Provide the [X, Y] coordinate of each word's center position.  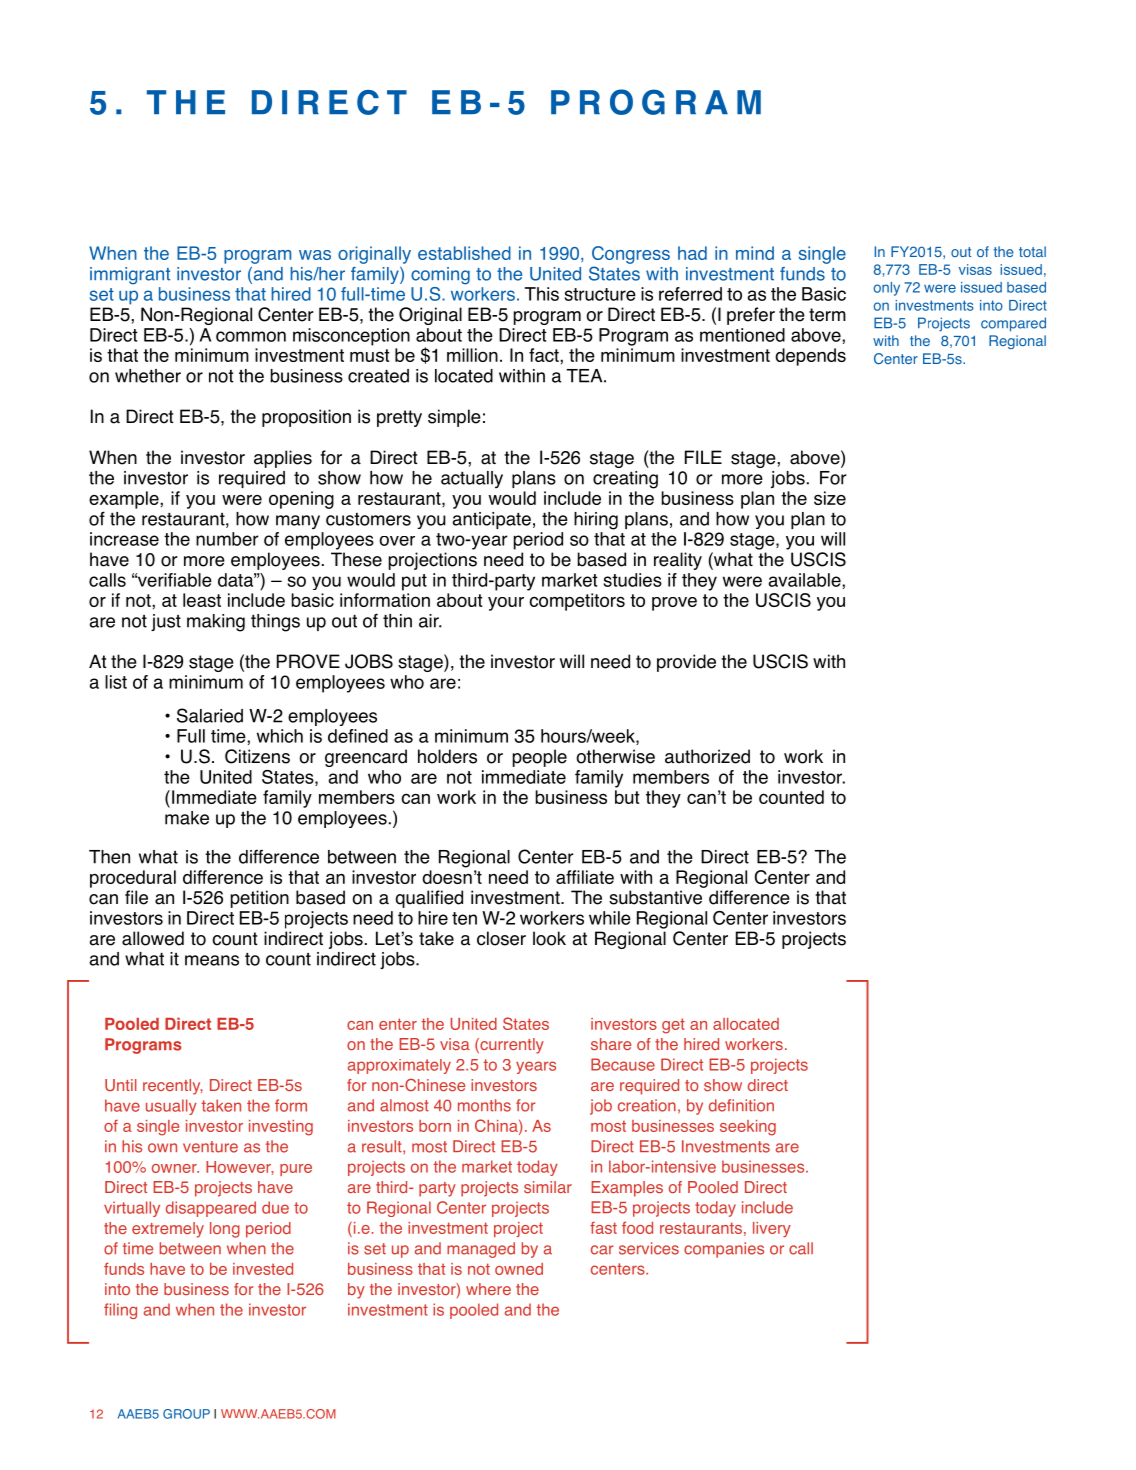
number [227, 539]
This [542, 294]
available [806, 580]
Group [186, 1414]
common [251, 336]
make [187, 818]
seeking [748, 1128]
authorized [707, 756]
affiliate [585, 877]
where [488, 1289]
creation [647, 1105]
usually [171, 1107]
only [887, 289]
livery [772, 1229]
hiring [596, 521]
